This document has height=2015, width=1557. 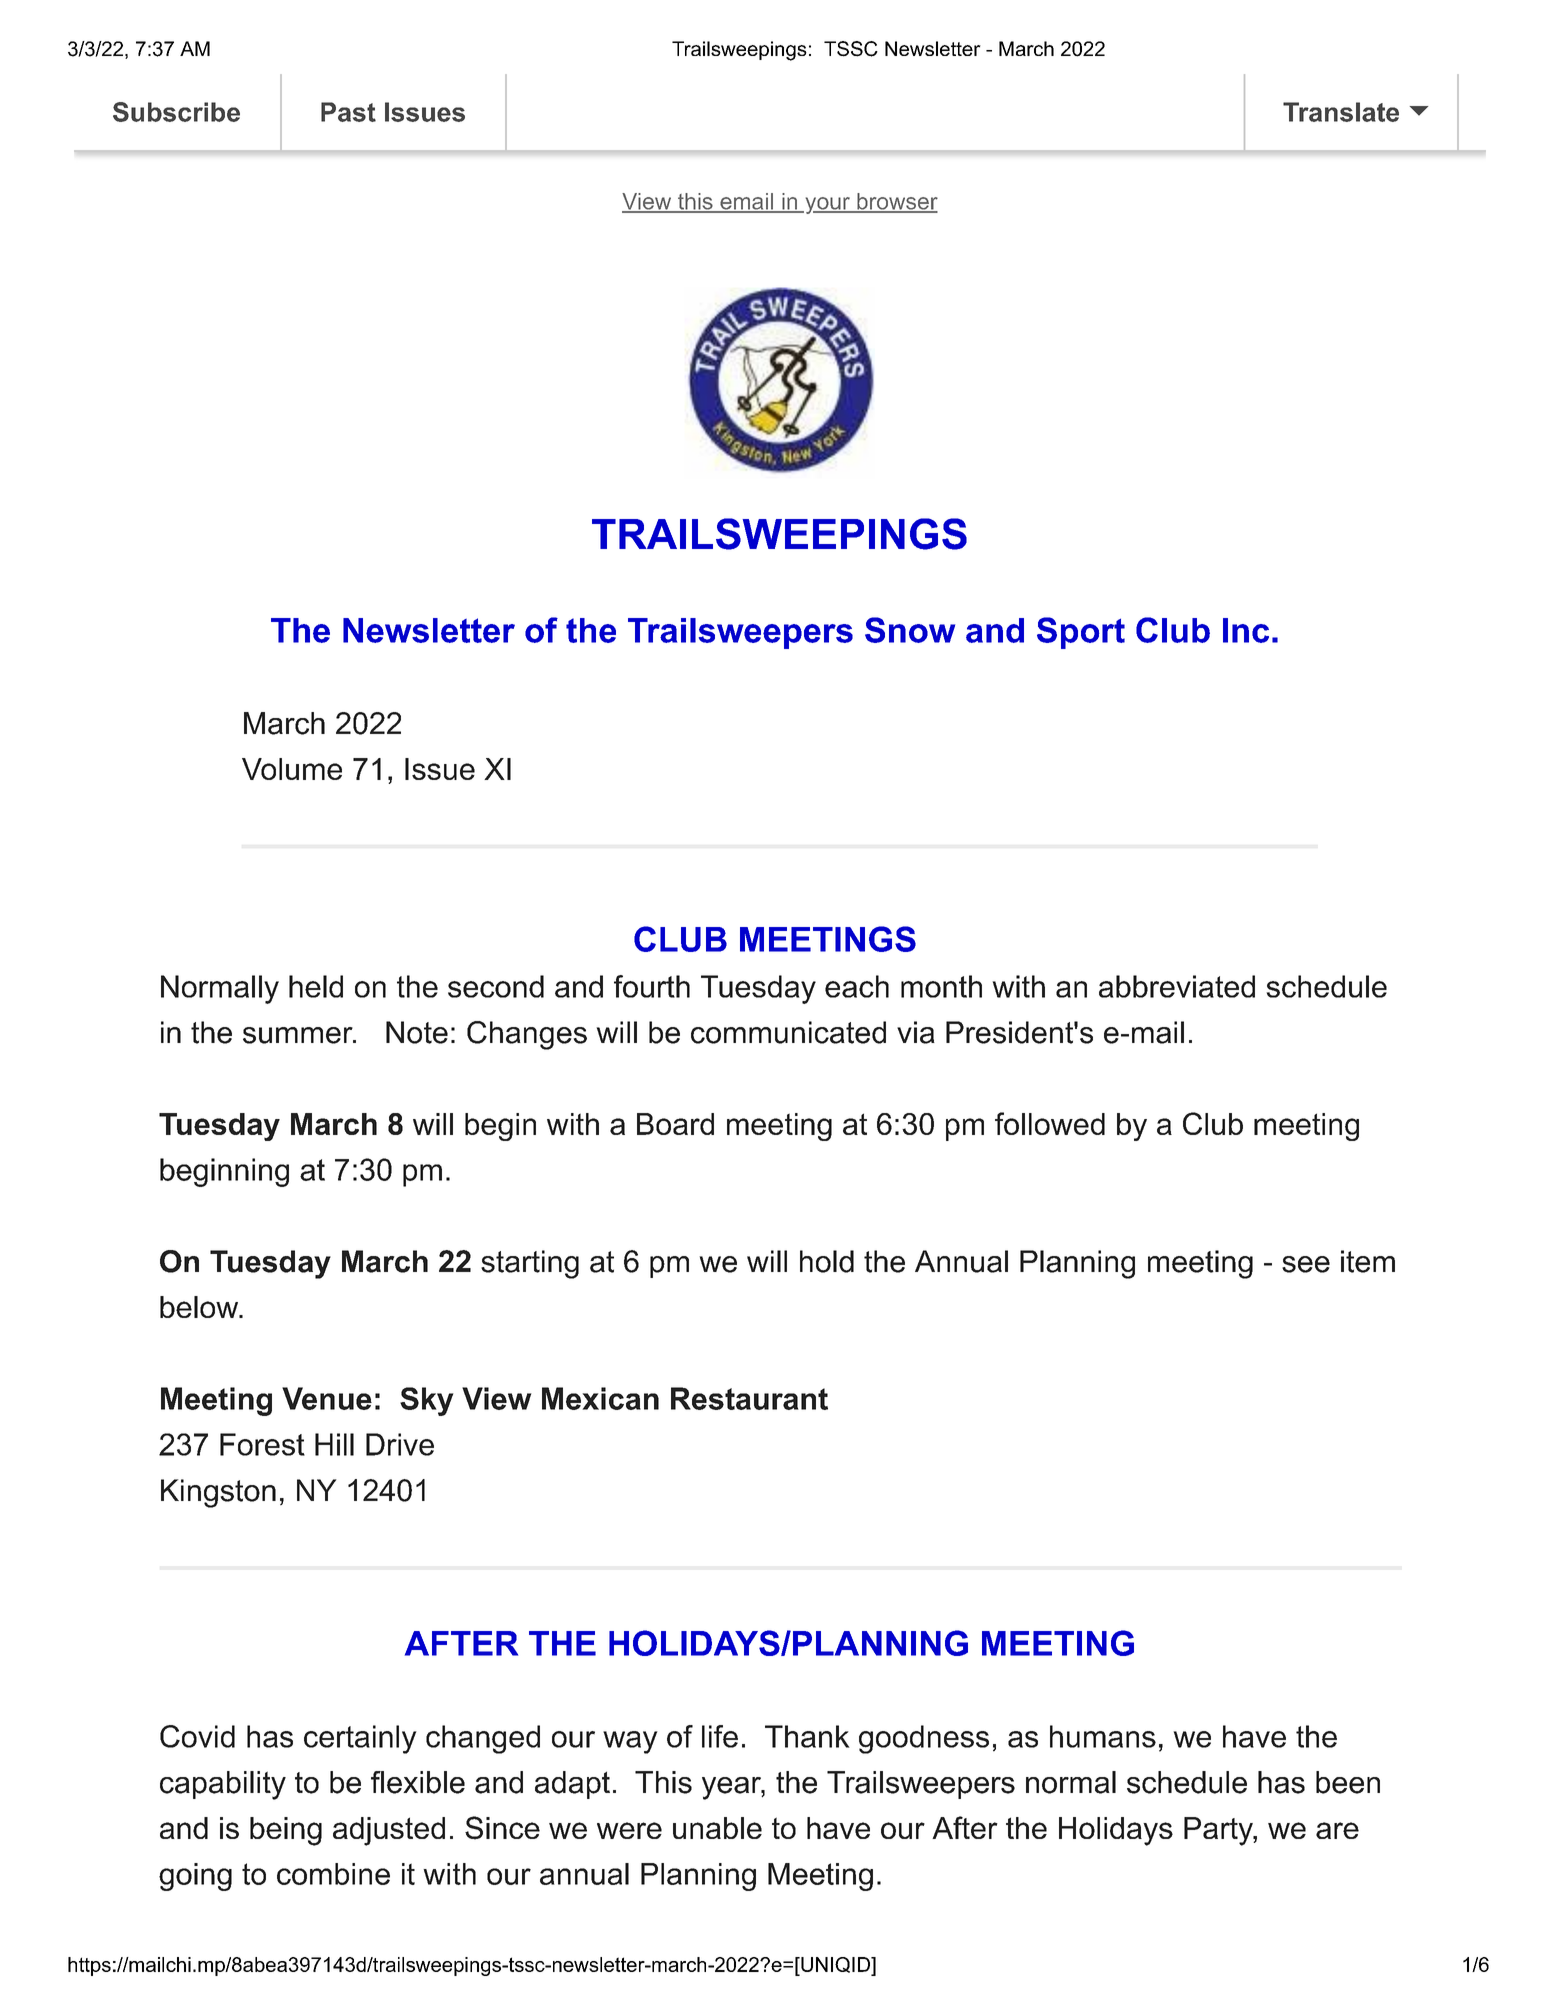 What do you see at coordinates (910, 630) in the document?
I see `Snow` at bounding box center [910, 630].
